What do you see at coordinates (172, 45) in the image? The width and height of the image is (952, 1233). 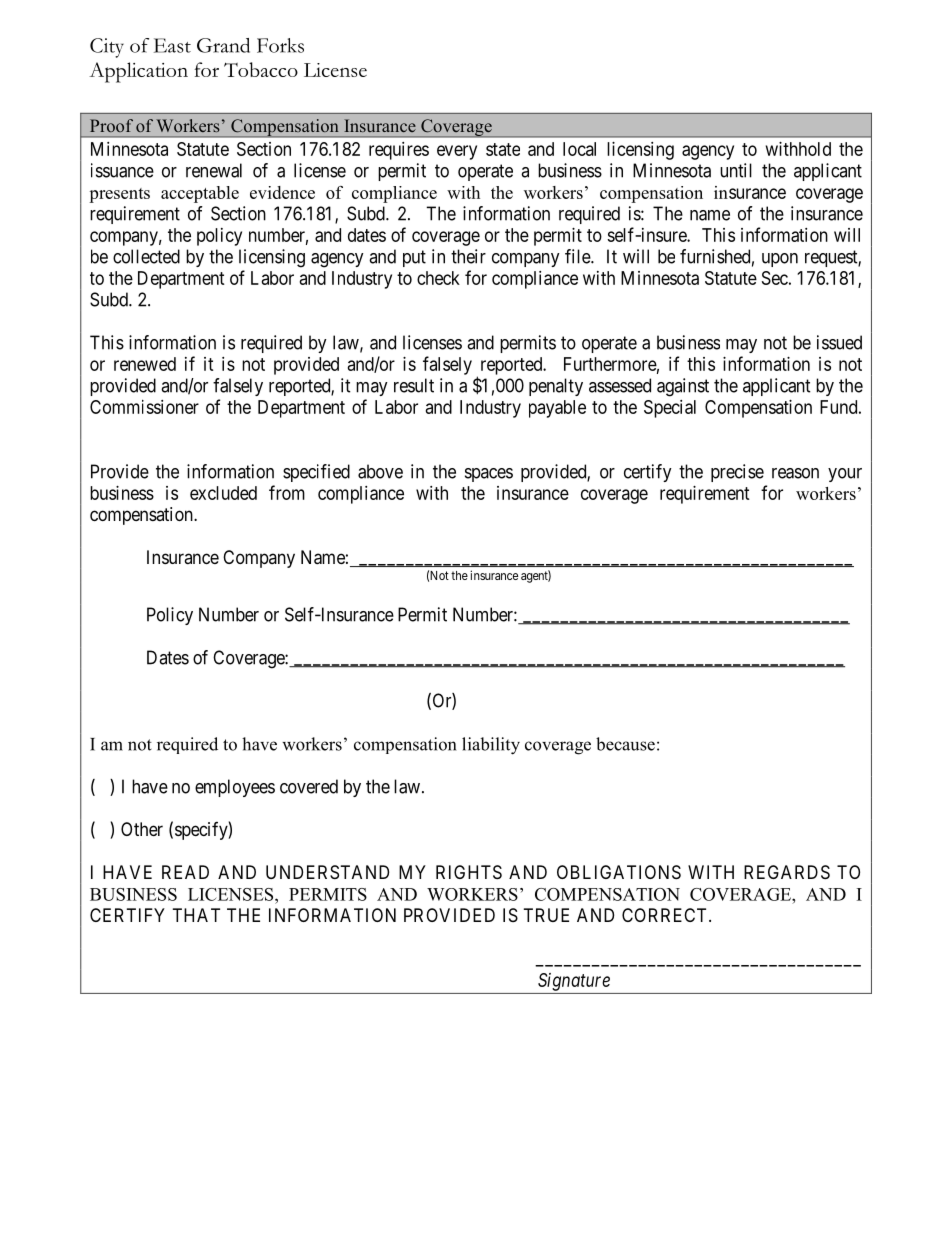 I see `East` at bounding box center [172, 45].
